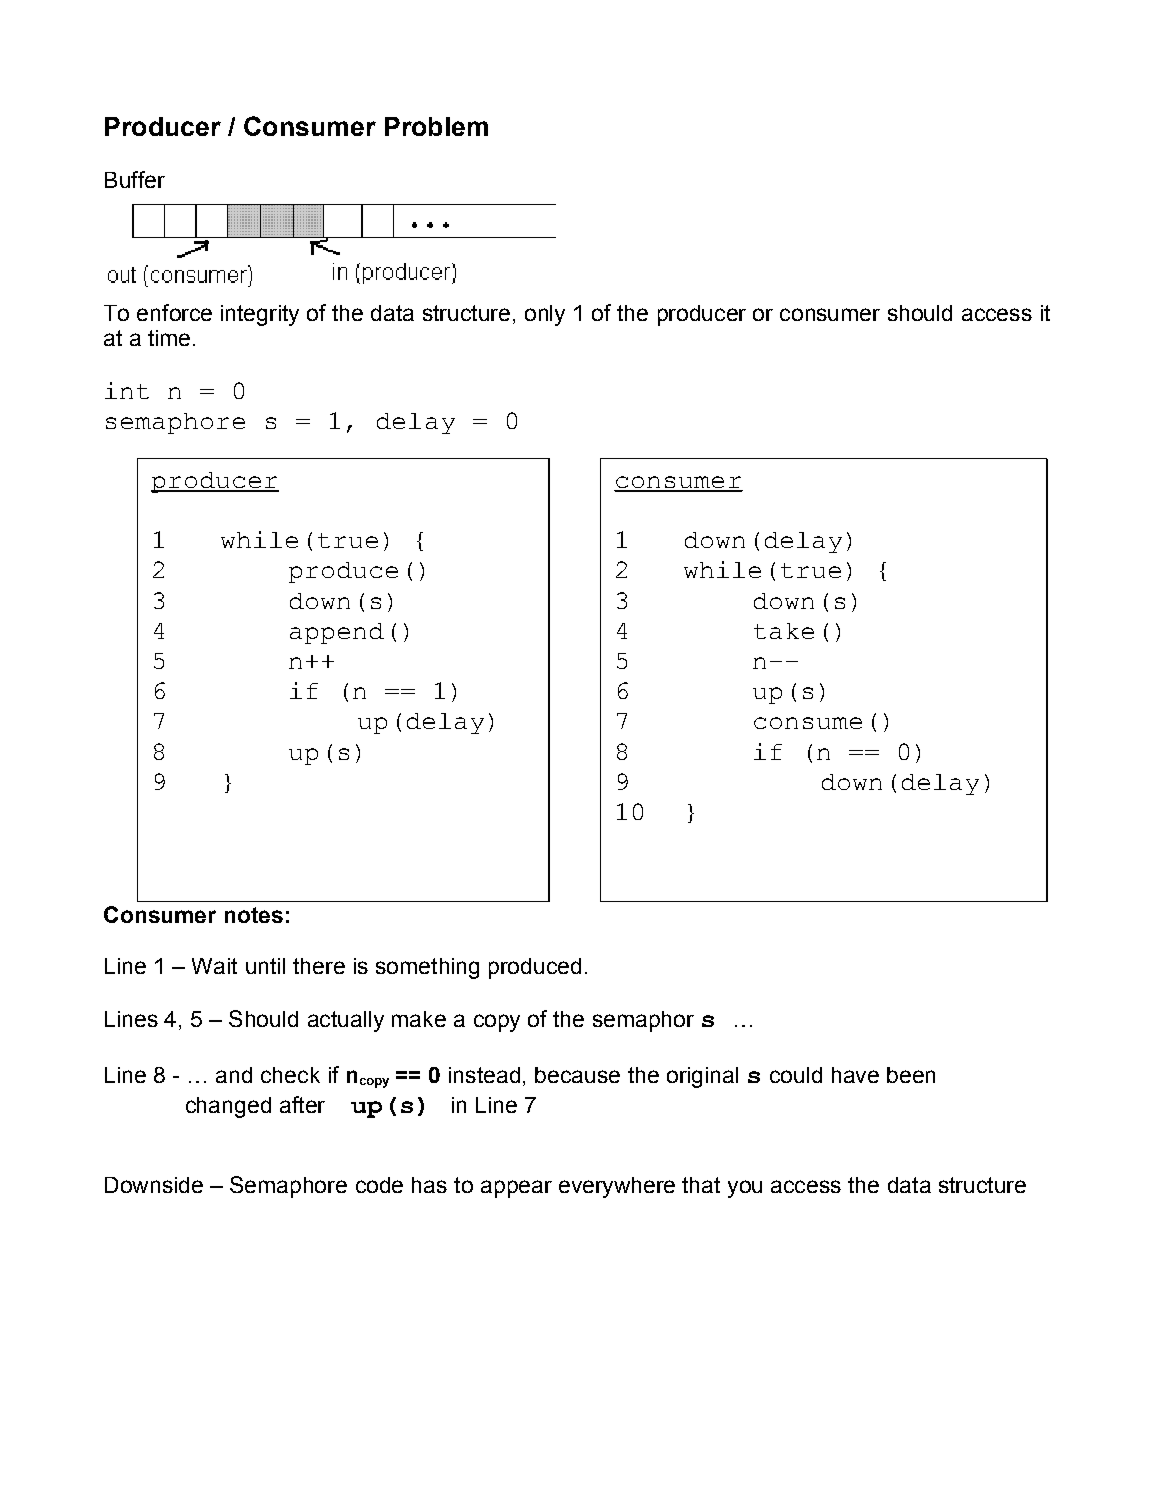 This screenshot has width=1167, height=1510. What do you see at coordinates (436, 126) in the screenshot?
I see `Problem` at bounding box center [436, 126].
